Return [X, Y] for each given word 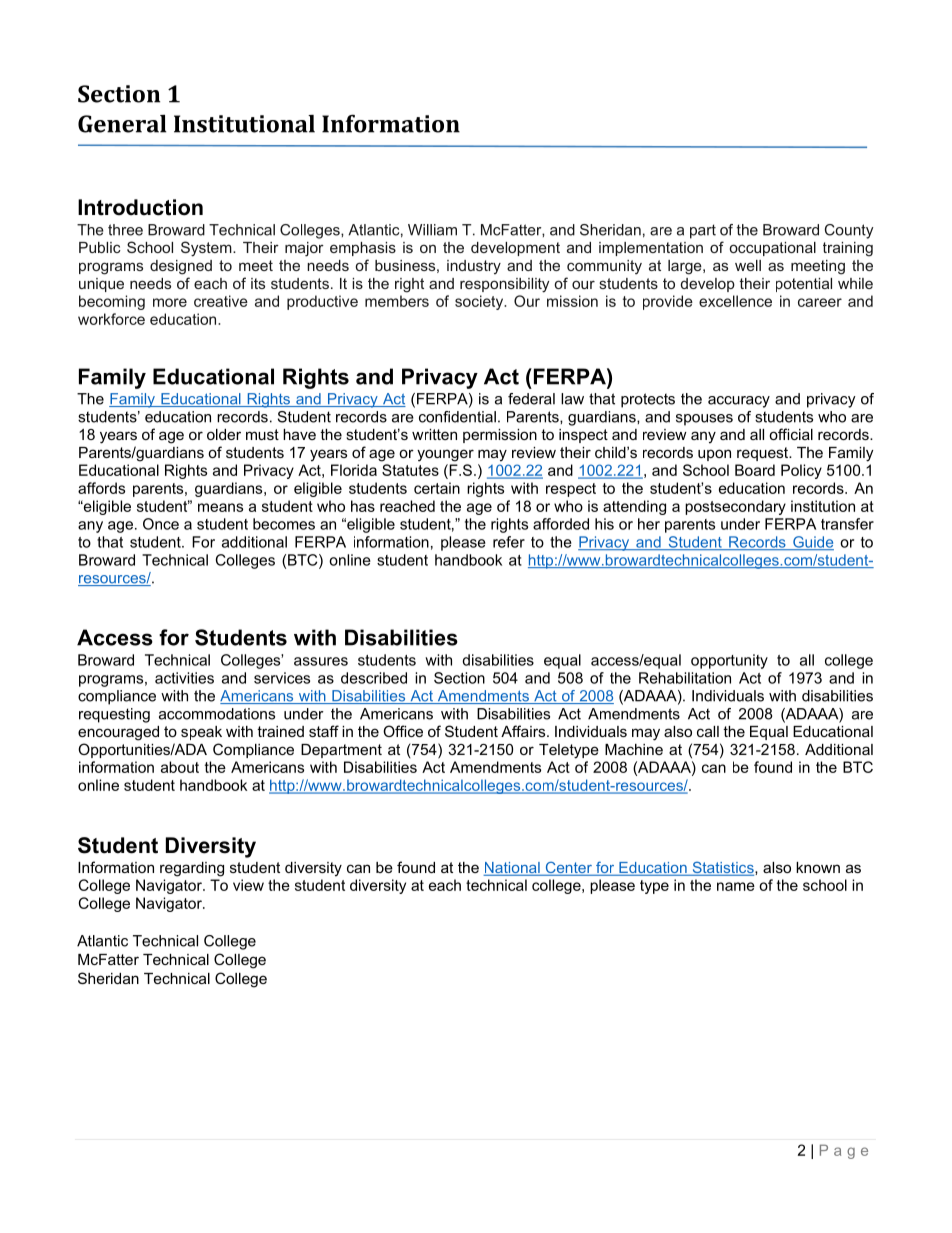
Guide [812, 543]
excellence [735, 301]
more [170, 302]
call [708, 731]
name [736, 886]
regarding [192, 869]
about [180, 767]
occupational [773, 249]
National [512, 869]
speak [201, 733]
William [432, 230]
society [480, 302]
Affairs [524, 731]
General [122, 124]
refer [509, 542]
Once [161, 524]
